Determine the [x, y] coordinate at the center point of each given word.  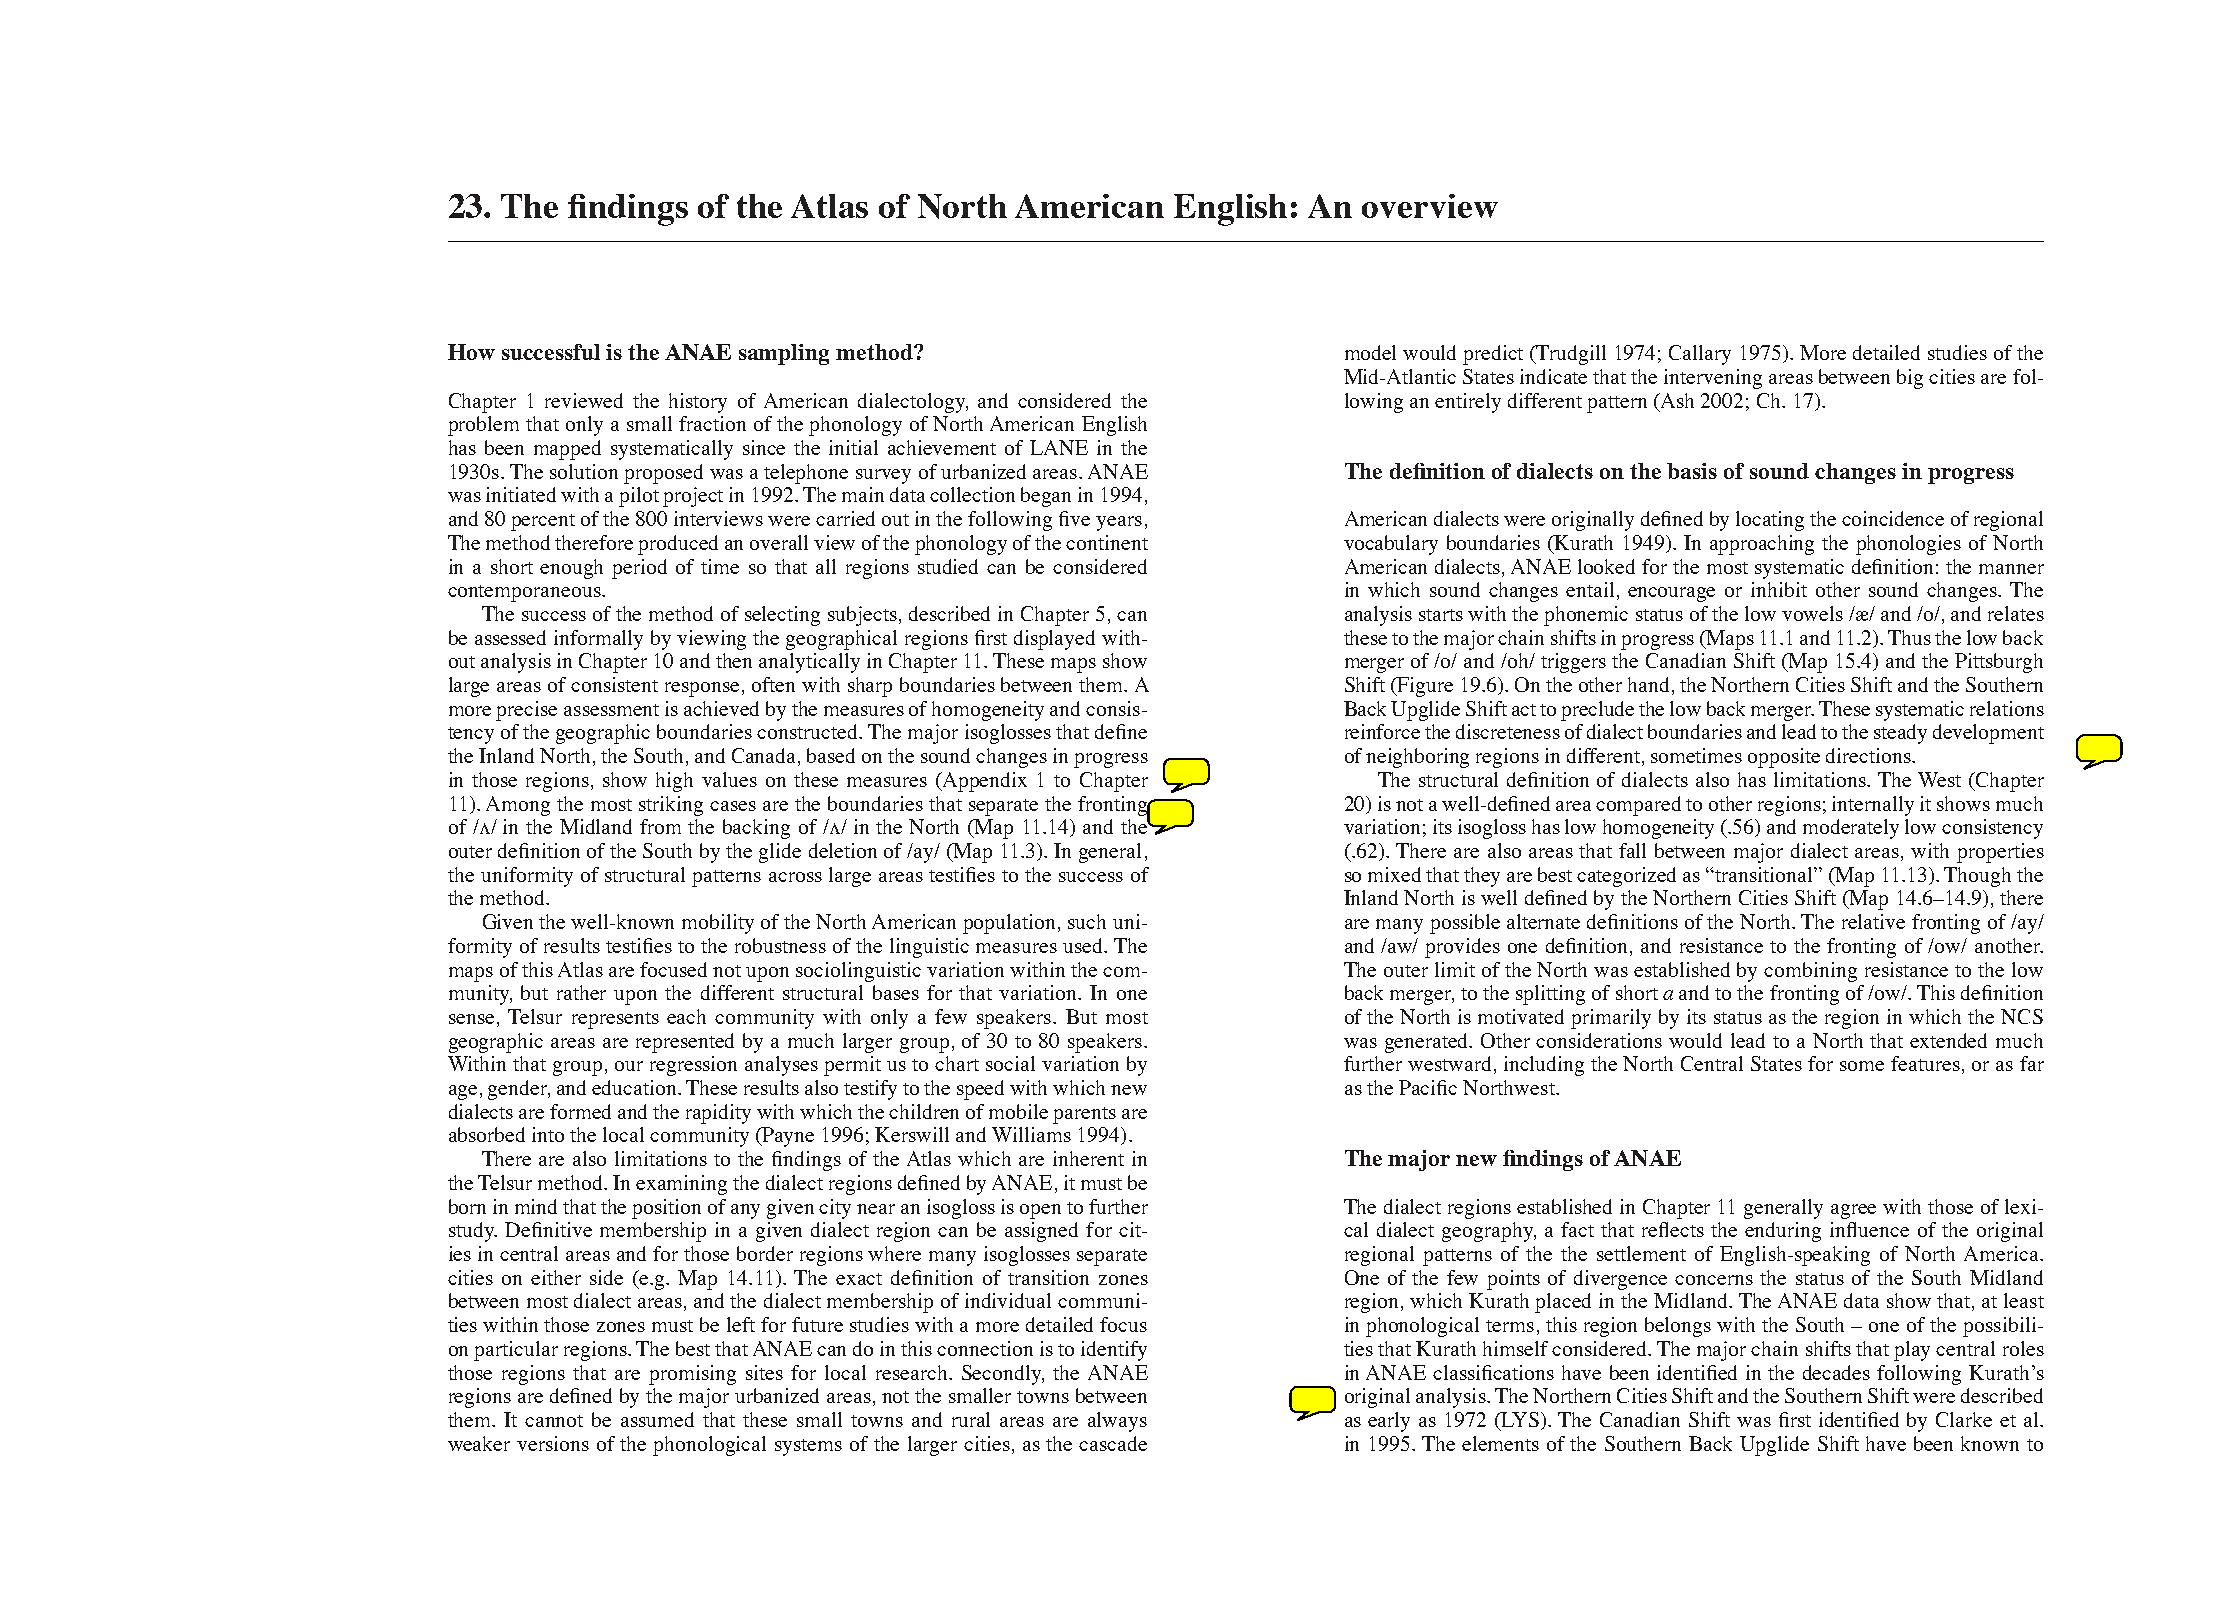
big [1910, 379]
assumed [657, 1419]
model [1370, 352]
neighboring [1417, 758]
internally [1873, 806]
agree [1853, 1211]
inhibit [1779, 589]
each [686, 1016]
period [639, 569]
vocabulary [1391, 545]
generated [1428, 1043]
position [666, 1209]
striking [671, 806]
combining [1810, 972]
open [1040, 1211]
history [698, 403]
